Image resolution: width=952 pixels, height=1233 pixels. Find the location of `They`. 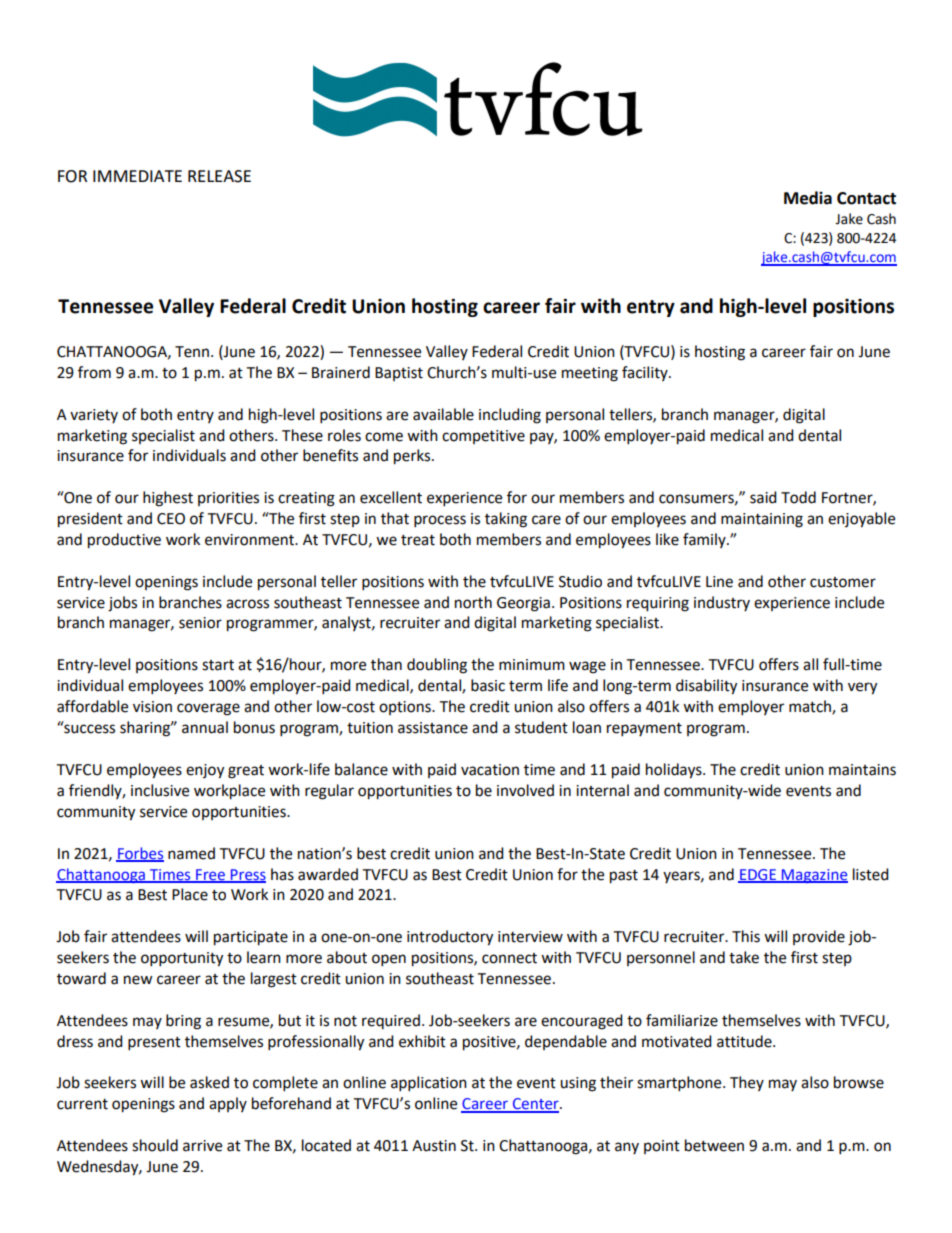

They is located at coordinates (747, 1083).
